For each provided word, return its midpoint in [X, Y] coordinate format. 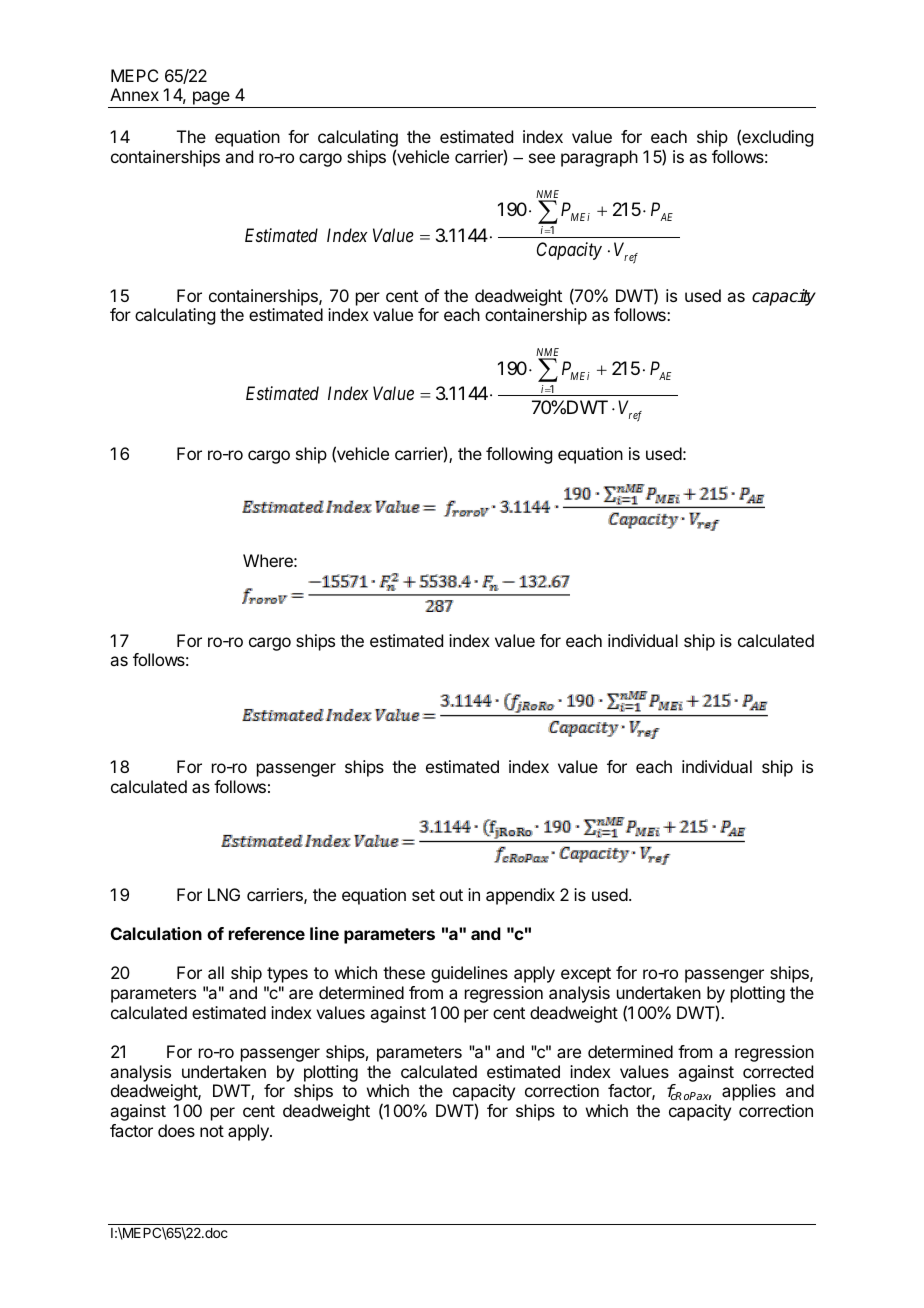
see [542, 158]
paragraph [599, 158]
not [212, 1131]
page [211, 99]
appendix [520, 896]
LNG [224, 894]
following [519, 455]
